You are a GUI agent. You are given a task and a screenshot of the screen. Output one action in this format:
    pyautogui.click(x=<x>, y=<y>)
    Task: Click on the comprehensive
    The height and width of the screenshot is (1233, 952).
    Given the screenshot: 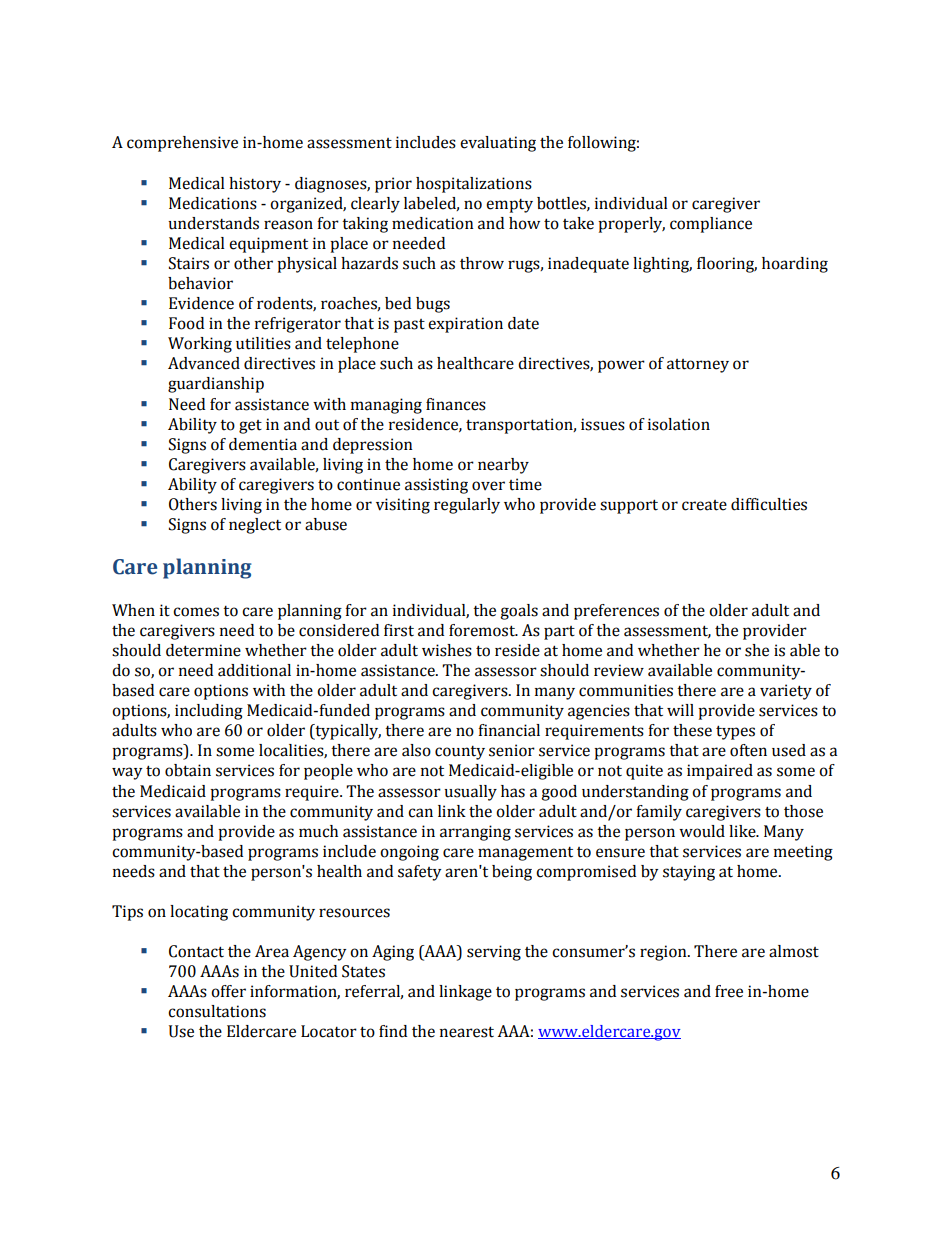 What is the action you would take?
    pyautogui.click(x=182, y=144)
